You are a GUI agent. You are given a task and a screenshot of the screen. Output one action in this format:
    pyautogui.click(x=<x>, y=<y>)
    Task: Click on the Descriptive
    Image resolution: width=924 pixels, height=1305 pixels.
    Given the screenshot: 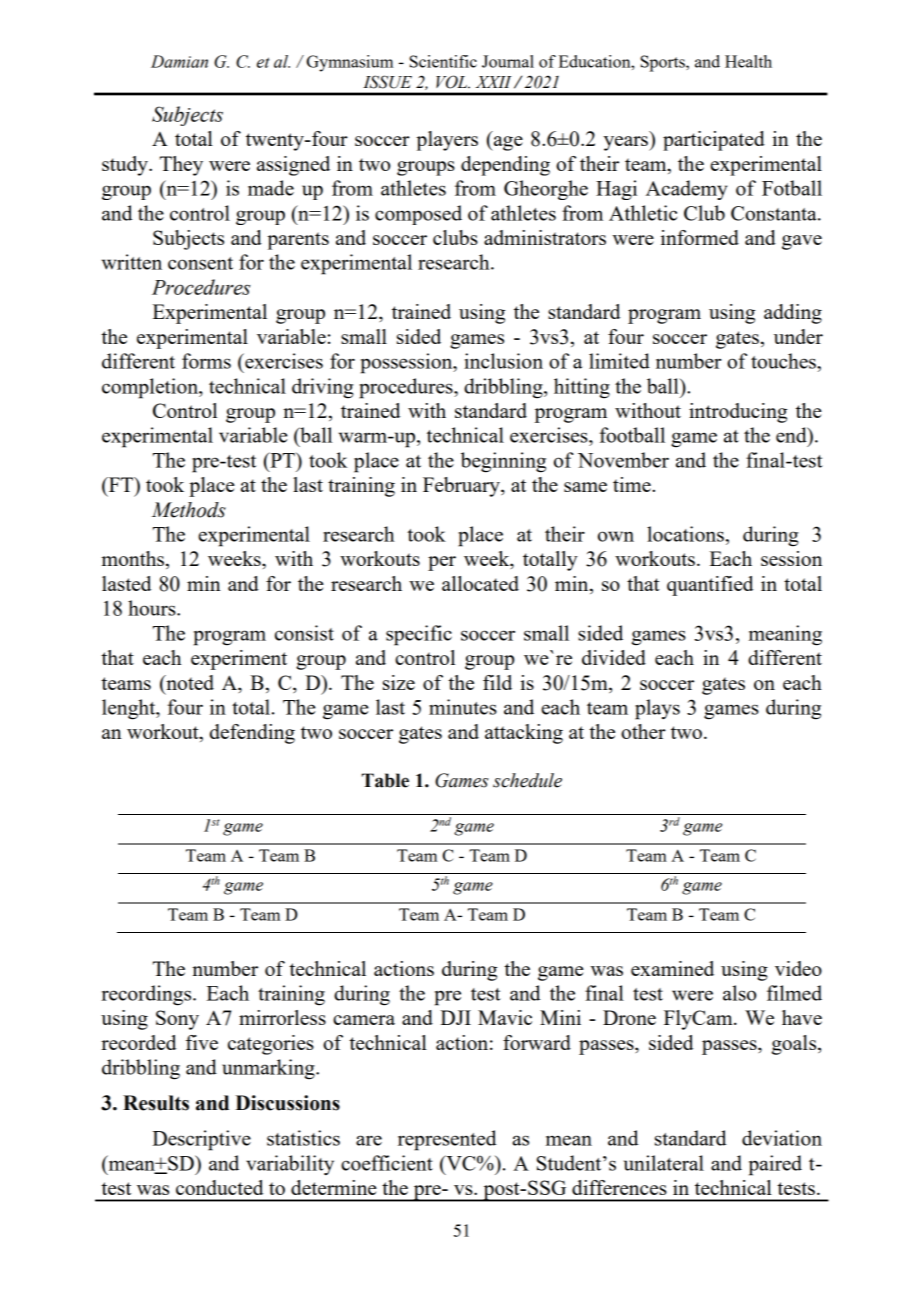 What is the action you would take?
    pyautogui.click(x=201, y=1140)
